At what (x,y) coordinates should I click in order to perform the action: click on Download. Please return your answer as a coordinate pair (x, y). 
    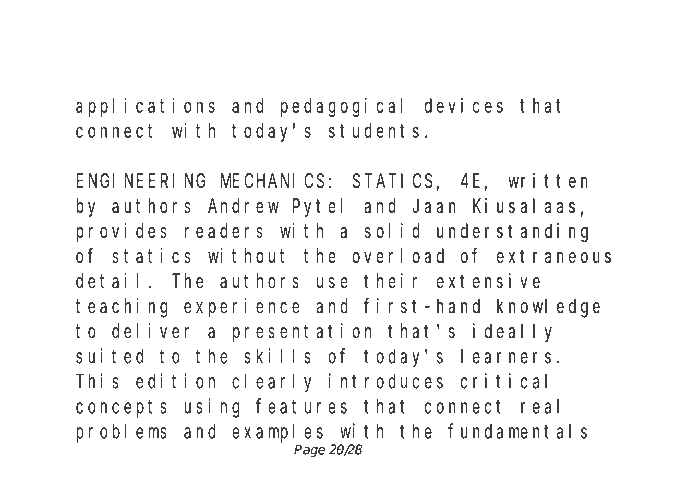
    Looking at the image, I should click on (135, 40).
